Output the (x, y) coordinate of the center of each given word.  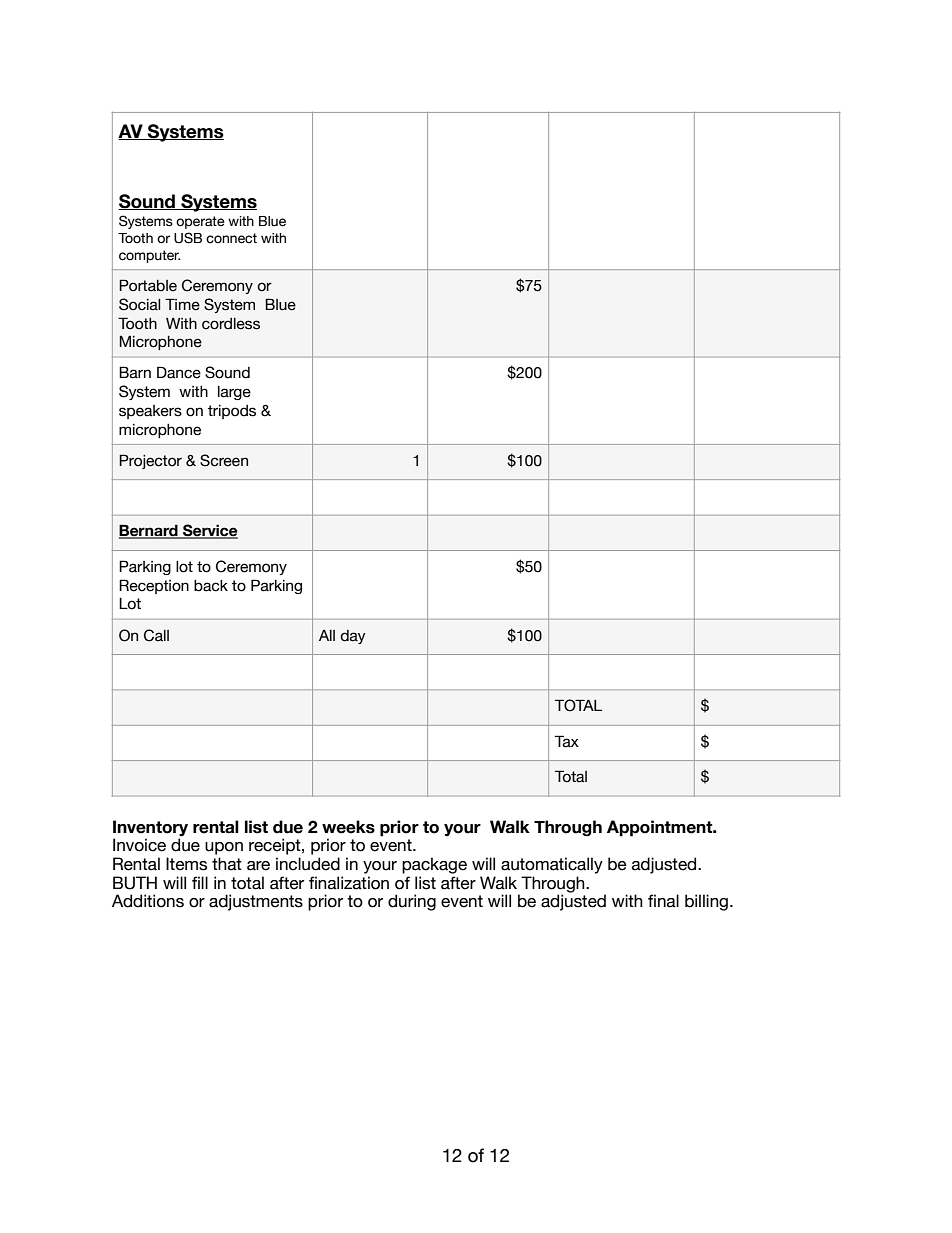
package (434, 865)
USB (188, 238)
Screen (224, 460)
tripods (232, 412)
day (353, 637)
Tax (567, 741)
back (211, 586)
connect (231, 238)
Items (186, 864)
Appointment (661, 828)
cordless (231, 324)
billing (706, 902)
